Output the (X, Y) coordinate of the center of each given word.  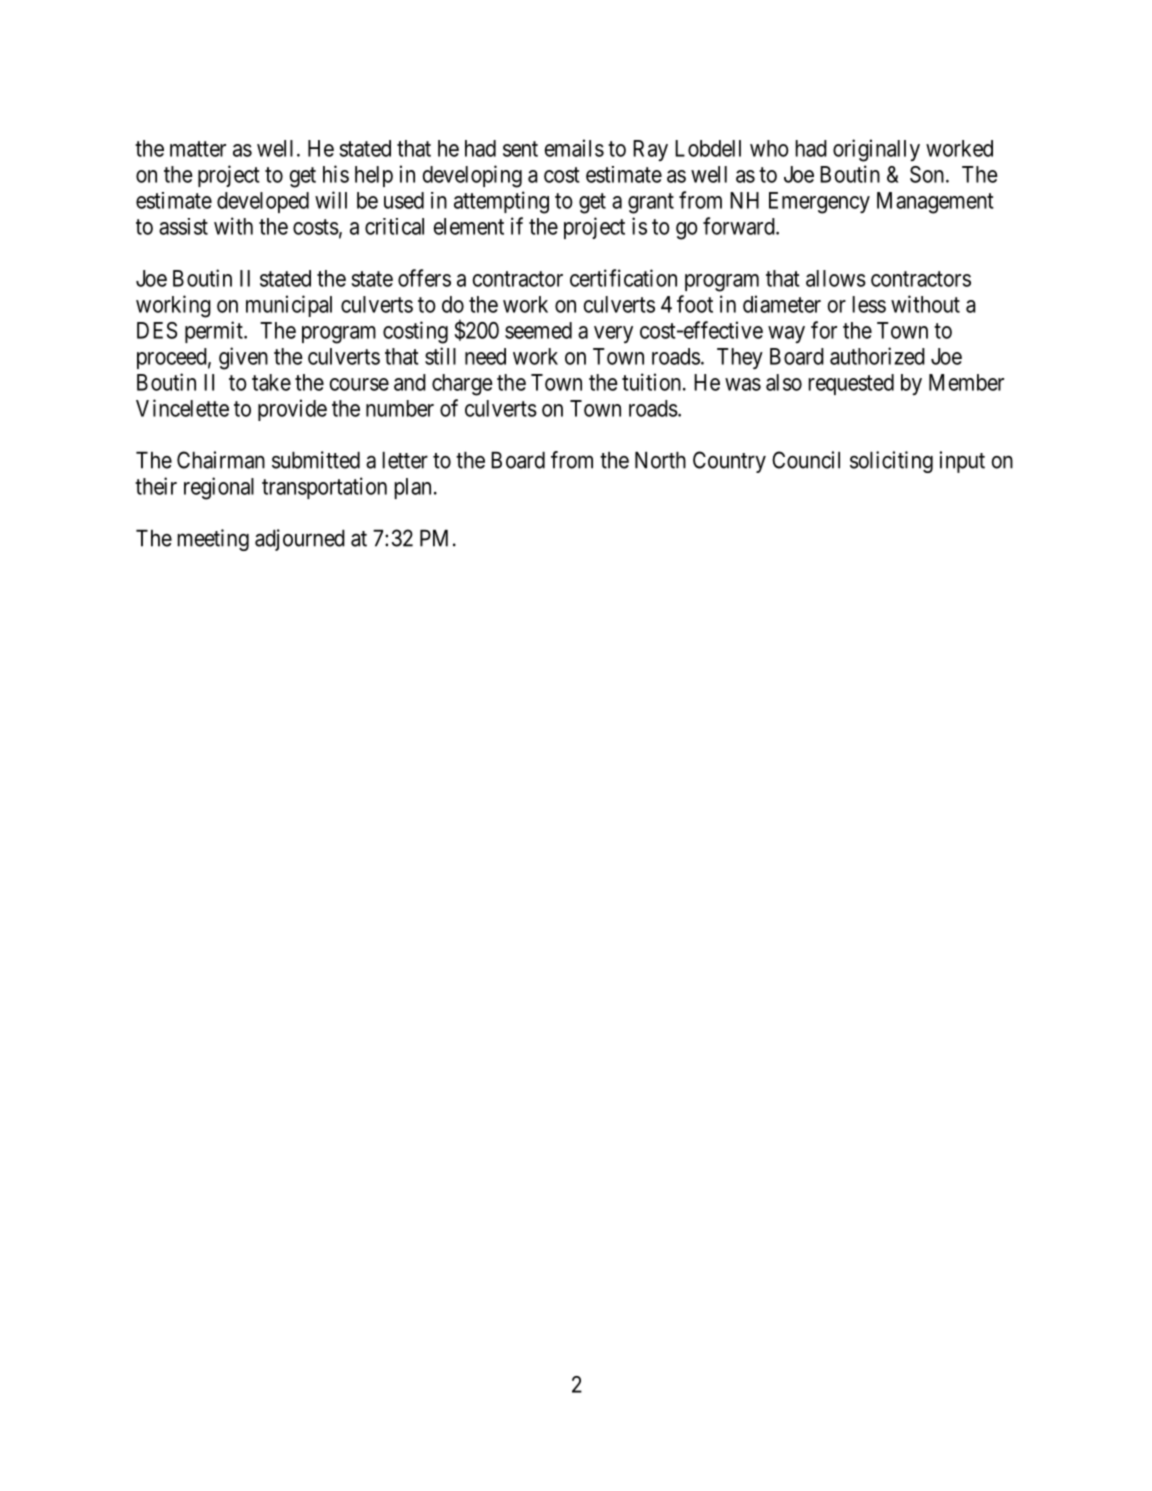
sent (520, 149)
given (243, 358)
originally (876, 150)
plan (412, 488)
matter (198, 149)
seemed (538, 330)
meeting (213, 540)
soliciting (891, 462)
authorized (877, 356)
